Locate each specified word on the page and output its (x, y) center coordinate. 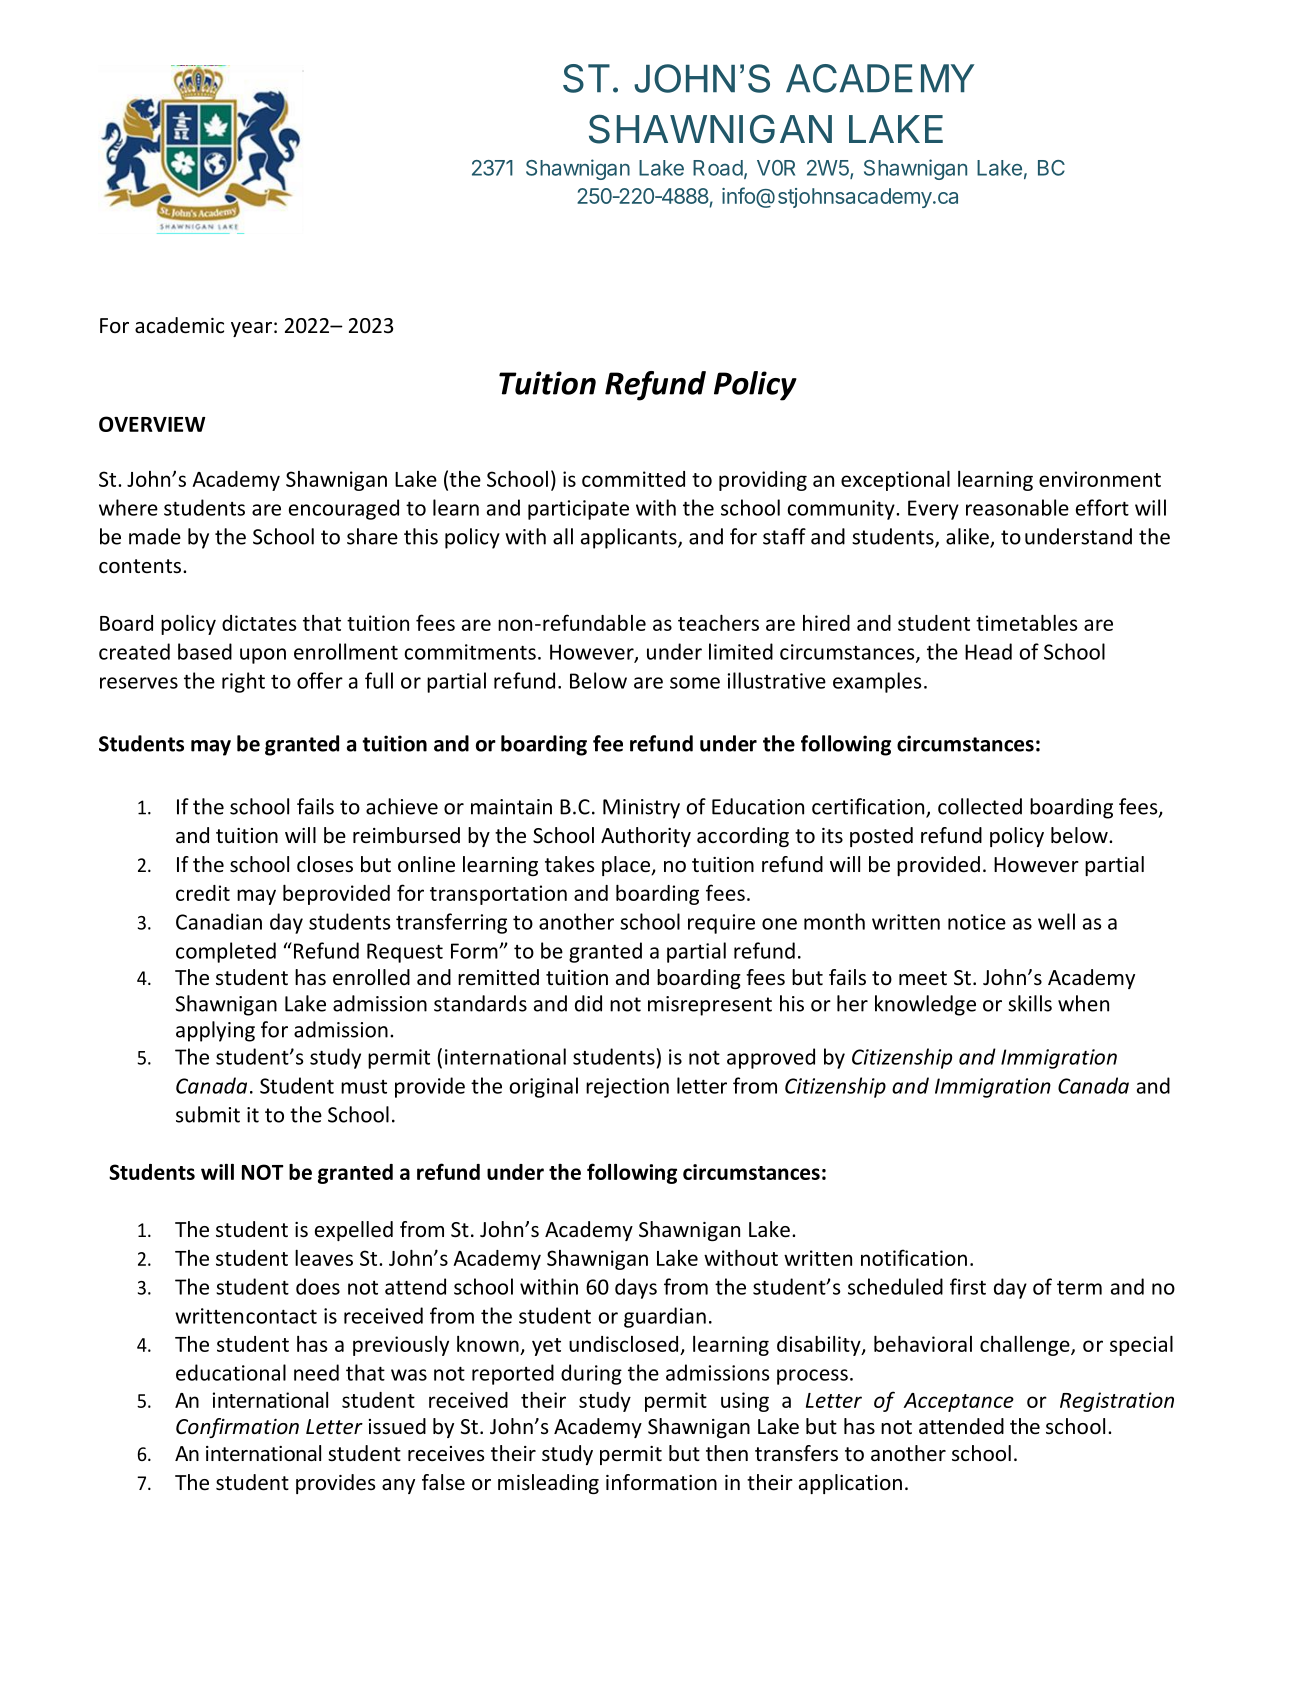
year (251, 329)
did (588, 1003)
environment (1100, 479)
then (727, 1453)
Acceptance (958, 1402)
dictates (259, 623)
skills (1030, 1003)
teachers (718, 622)
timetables (1026, 622)
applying (215, 1031)
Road (718, 168)
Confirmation (237, 1428)
